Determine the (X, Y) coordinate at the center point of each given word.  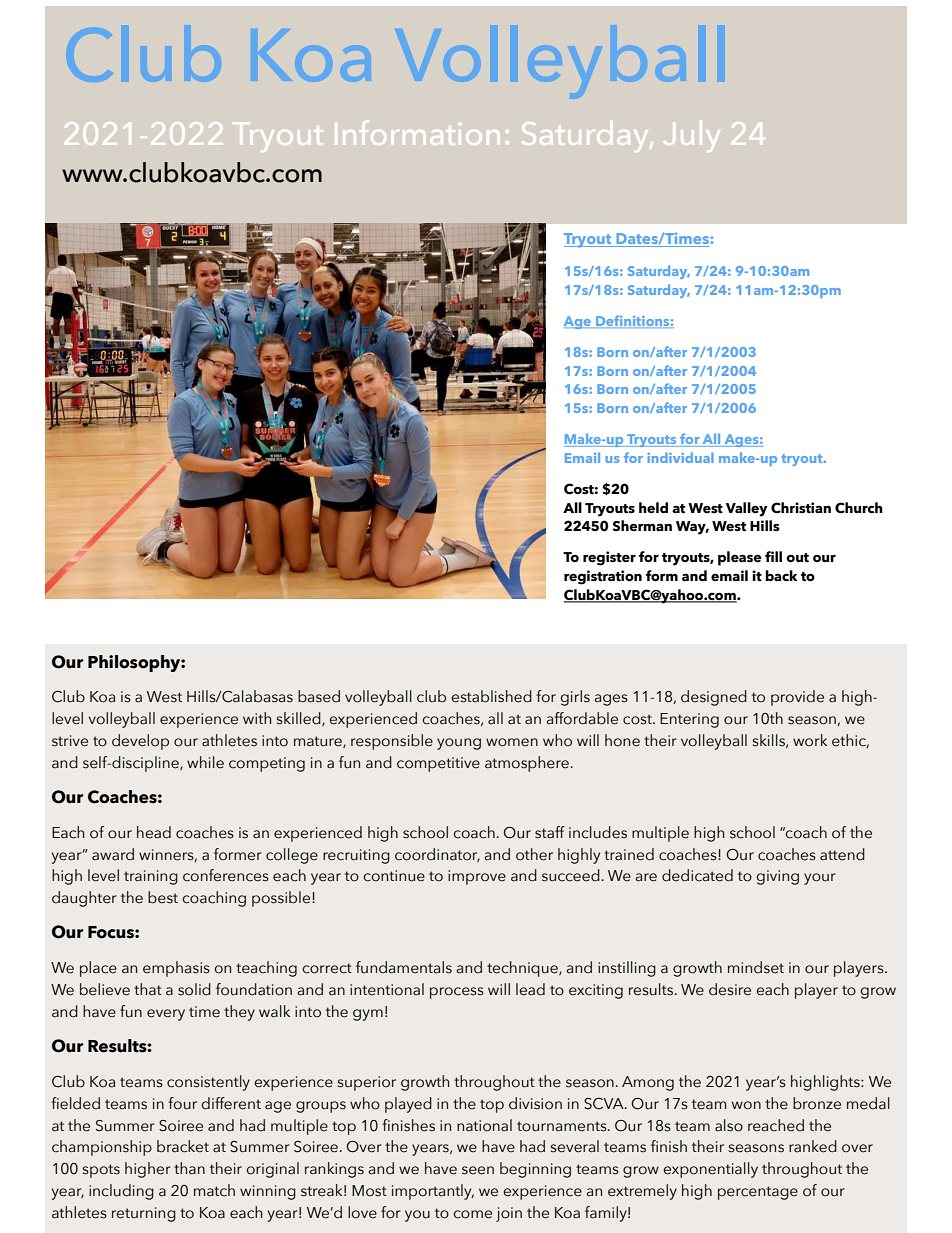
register (609, 558)
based (319, 696)
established (491, 696)
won (746, 1105)
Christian (801, 508)
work (810, 740)
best (163, 897)
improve (477, 877)
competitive (438, 764)
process (457, 993)
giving (777, 877)
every (166, 1015)
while (205, 762)
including (121, 1192)
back (781, 576)
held (653, 508)
